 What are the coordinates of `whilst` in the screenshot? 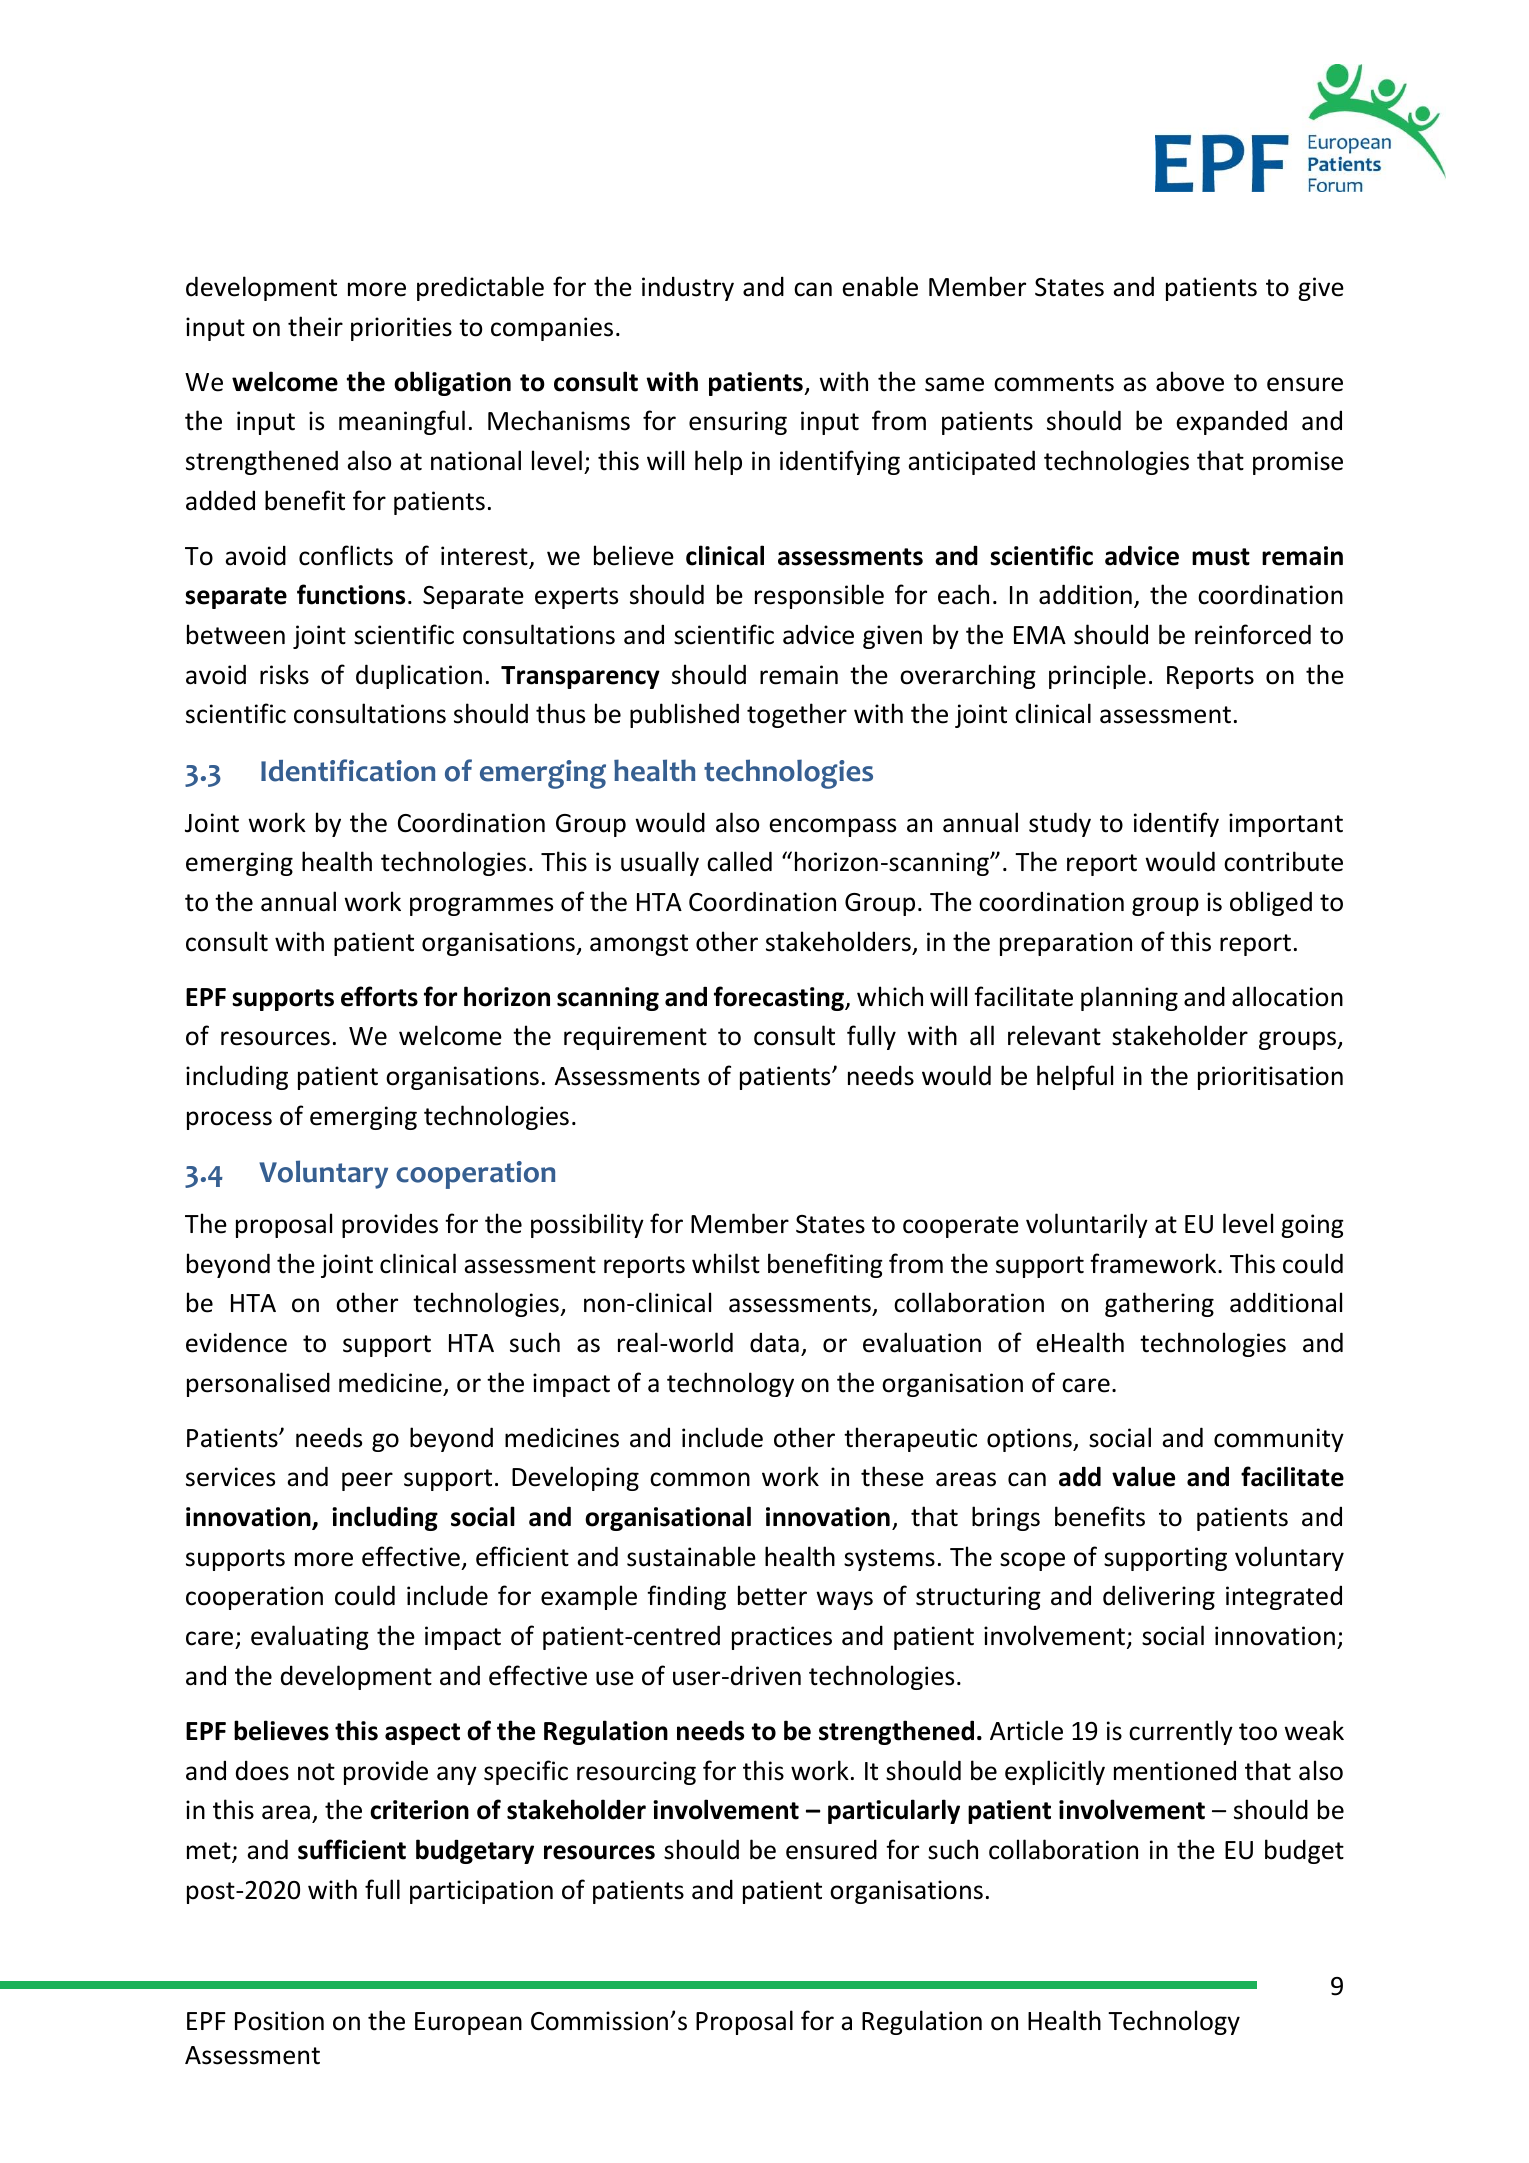 It's located at (726, 1263).
